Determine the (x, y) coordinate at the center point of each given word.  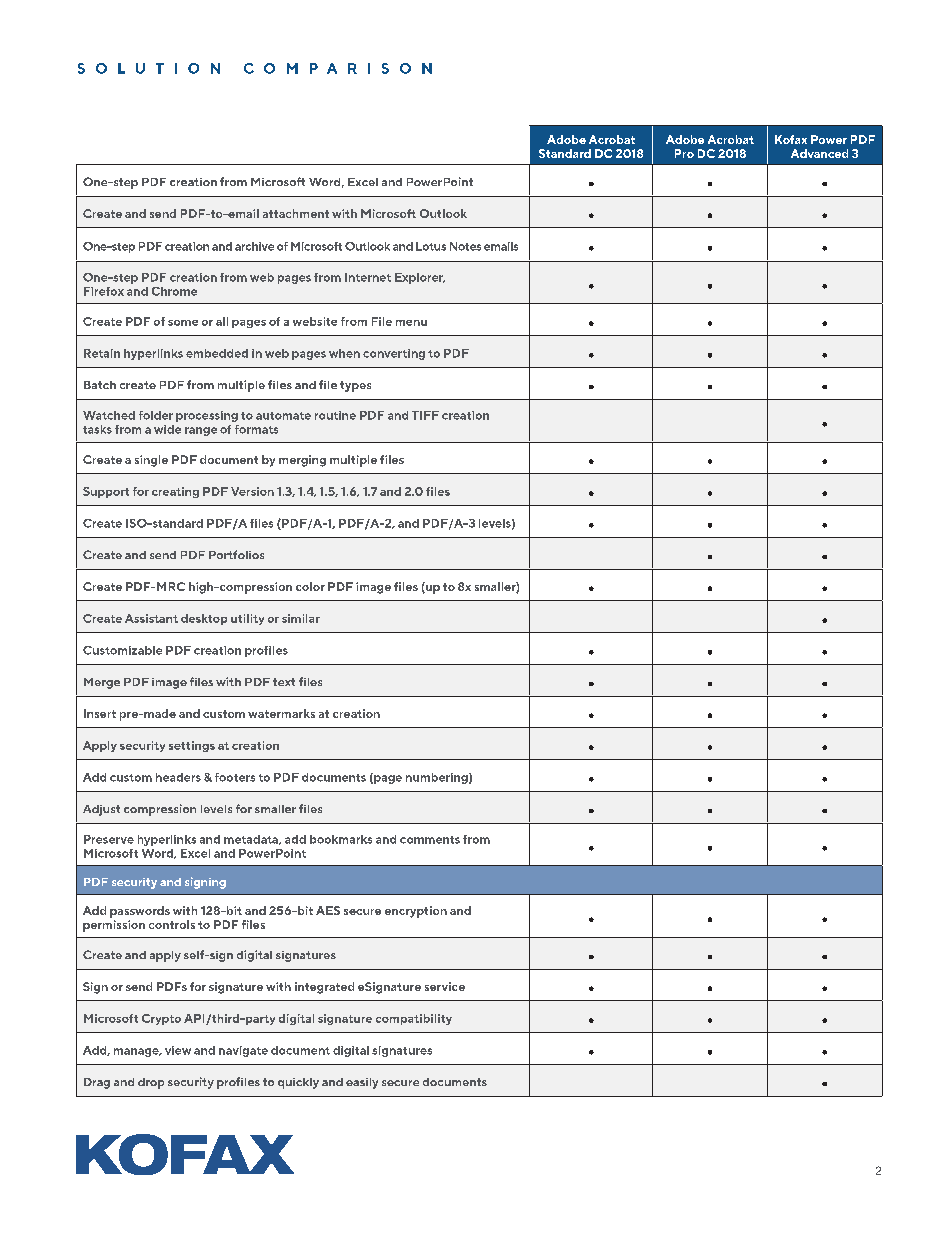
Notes (465, 246)
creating (175, 492)
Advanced (819, 153)
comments (430, 840)
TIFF (425, 415)
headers (178, 777)
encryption (416, 912)
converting (394, 354)
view (178, 1050)
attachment (296, 213)
